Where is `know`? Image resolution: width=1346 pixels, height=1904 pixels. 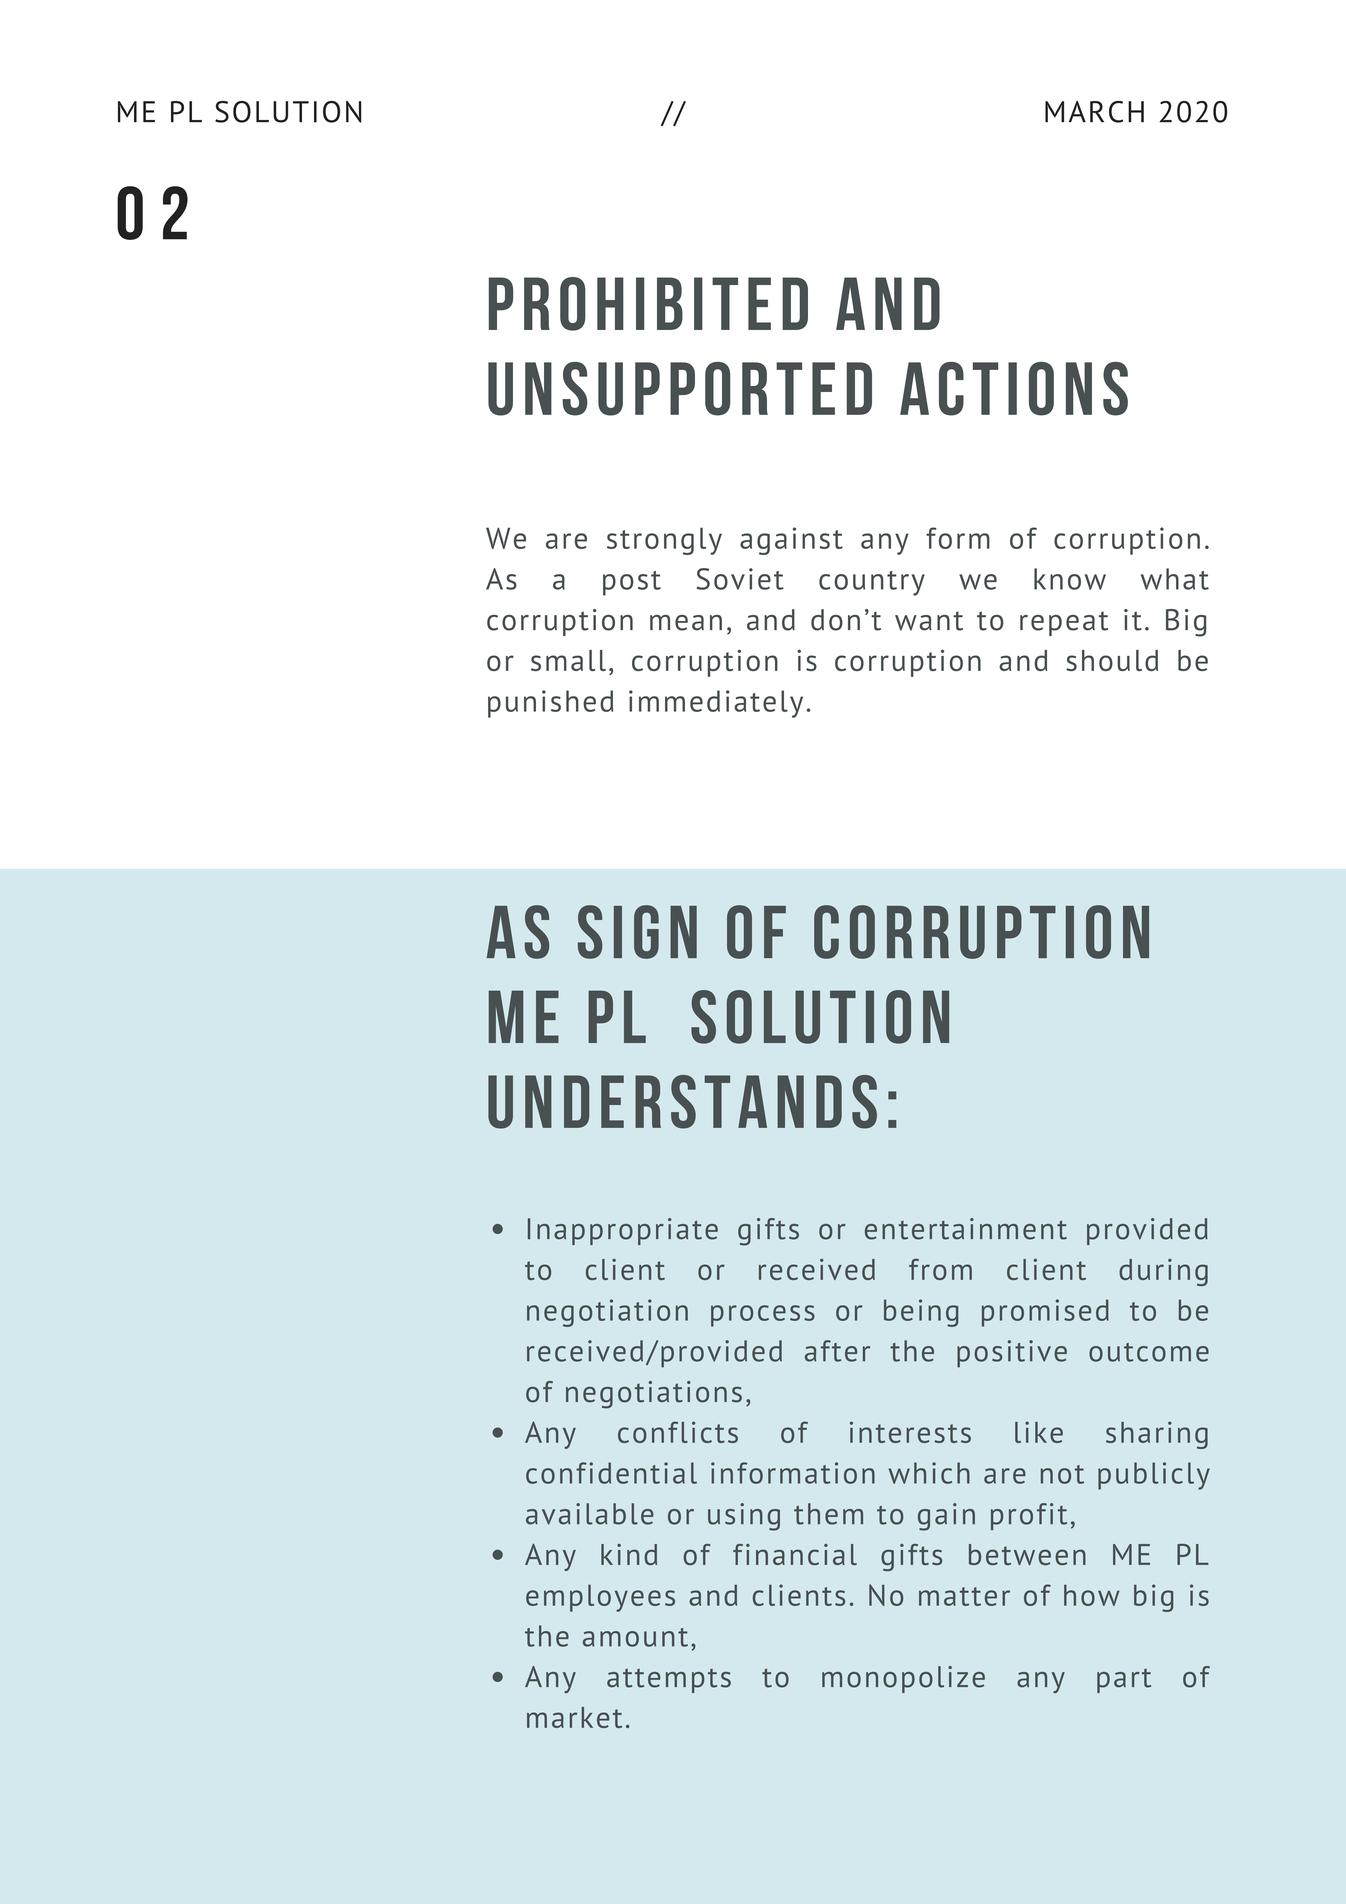 know is located at coordinates (1070, 579).
